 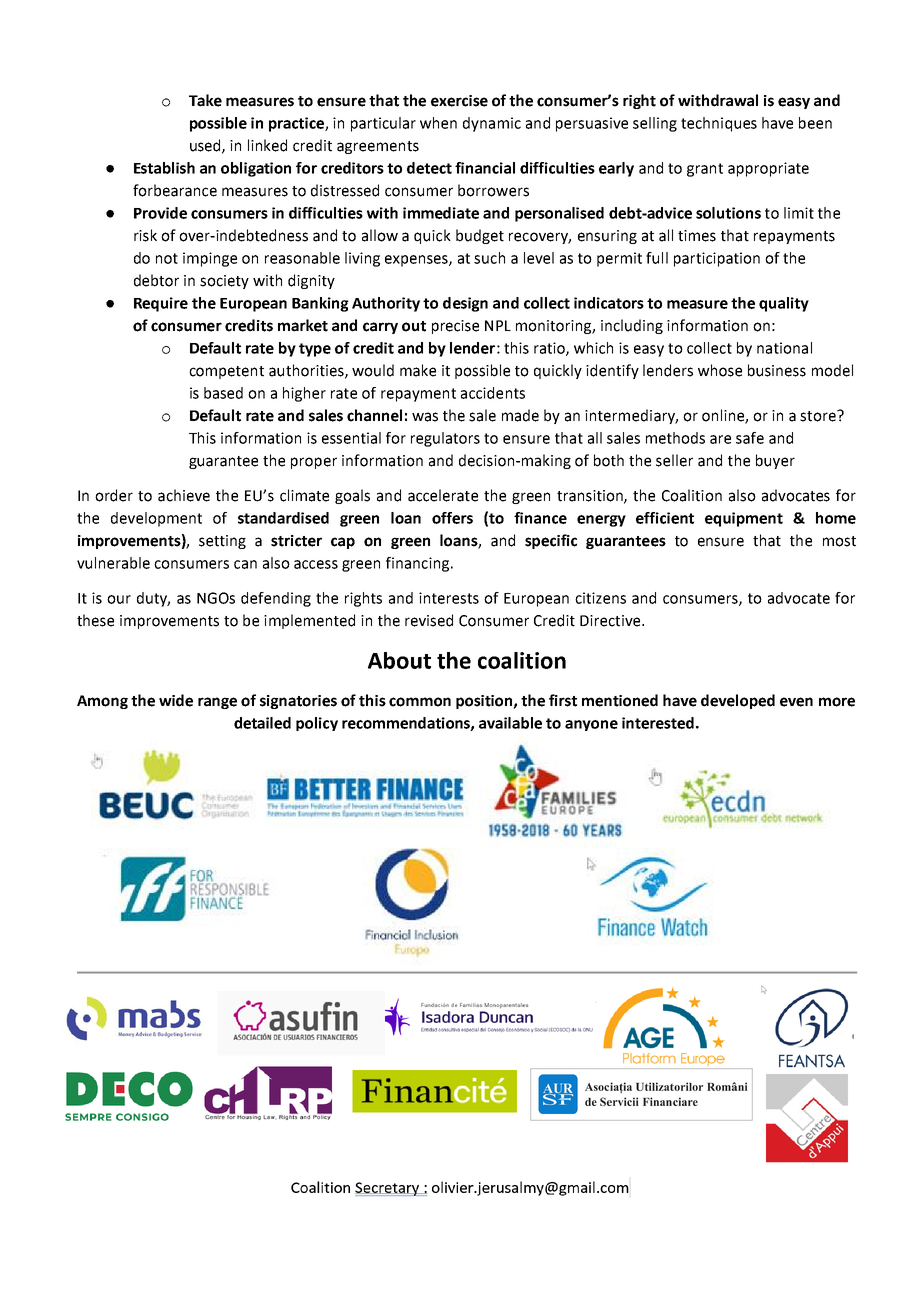 I want to click on make, so click(x=418, y=370).
